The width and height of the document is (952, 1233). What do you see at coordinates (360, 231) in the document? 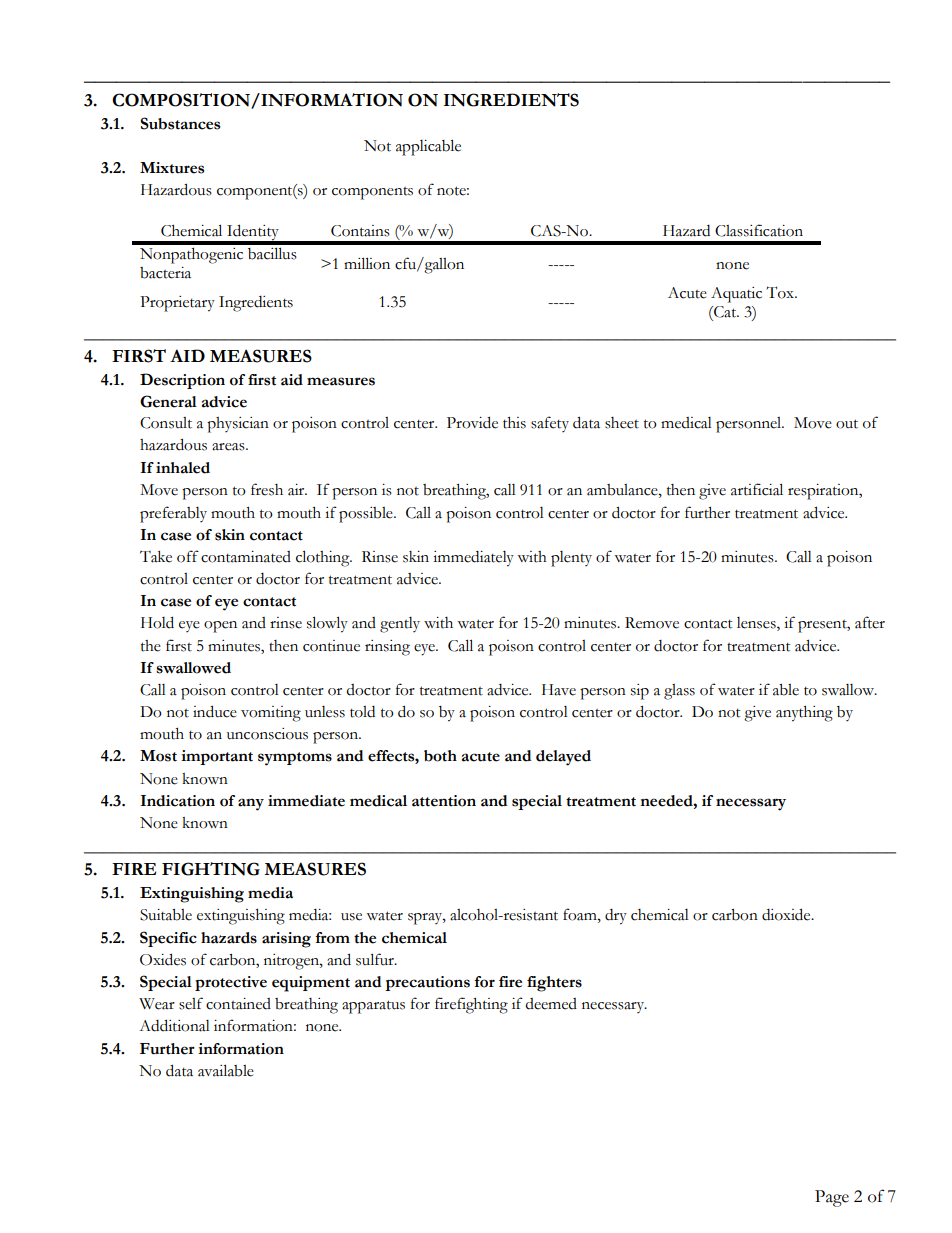
I see `Contains` at bounding box center [360, 231].
